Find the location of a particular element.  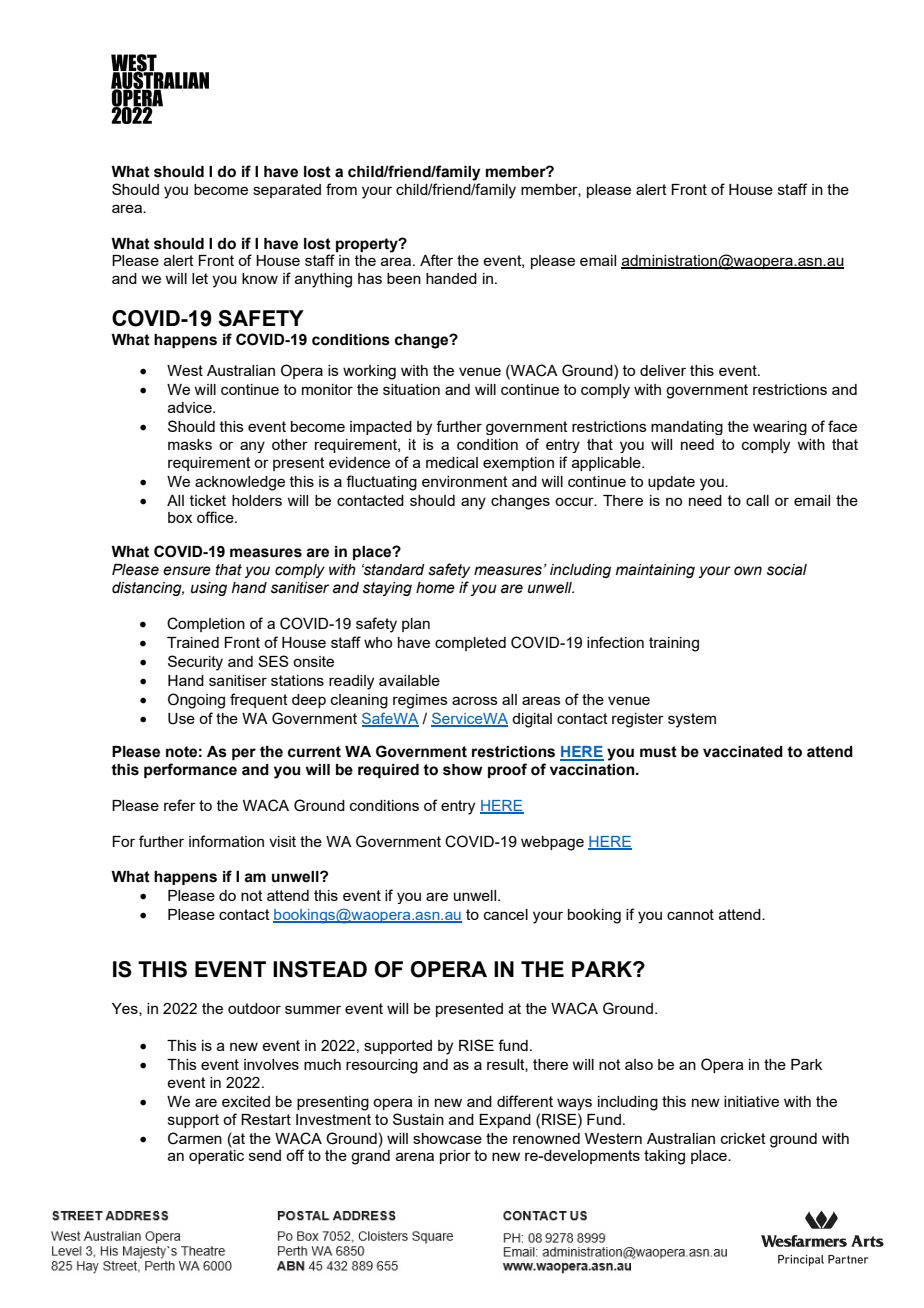

cannot is located at coordinates (690, 914).
